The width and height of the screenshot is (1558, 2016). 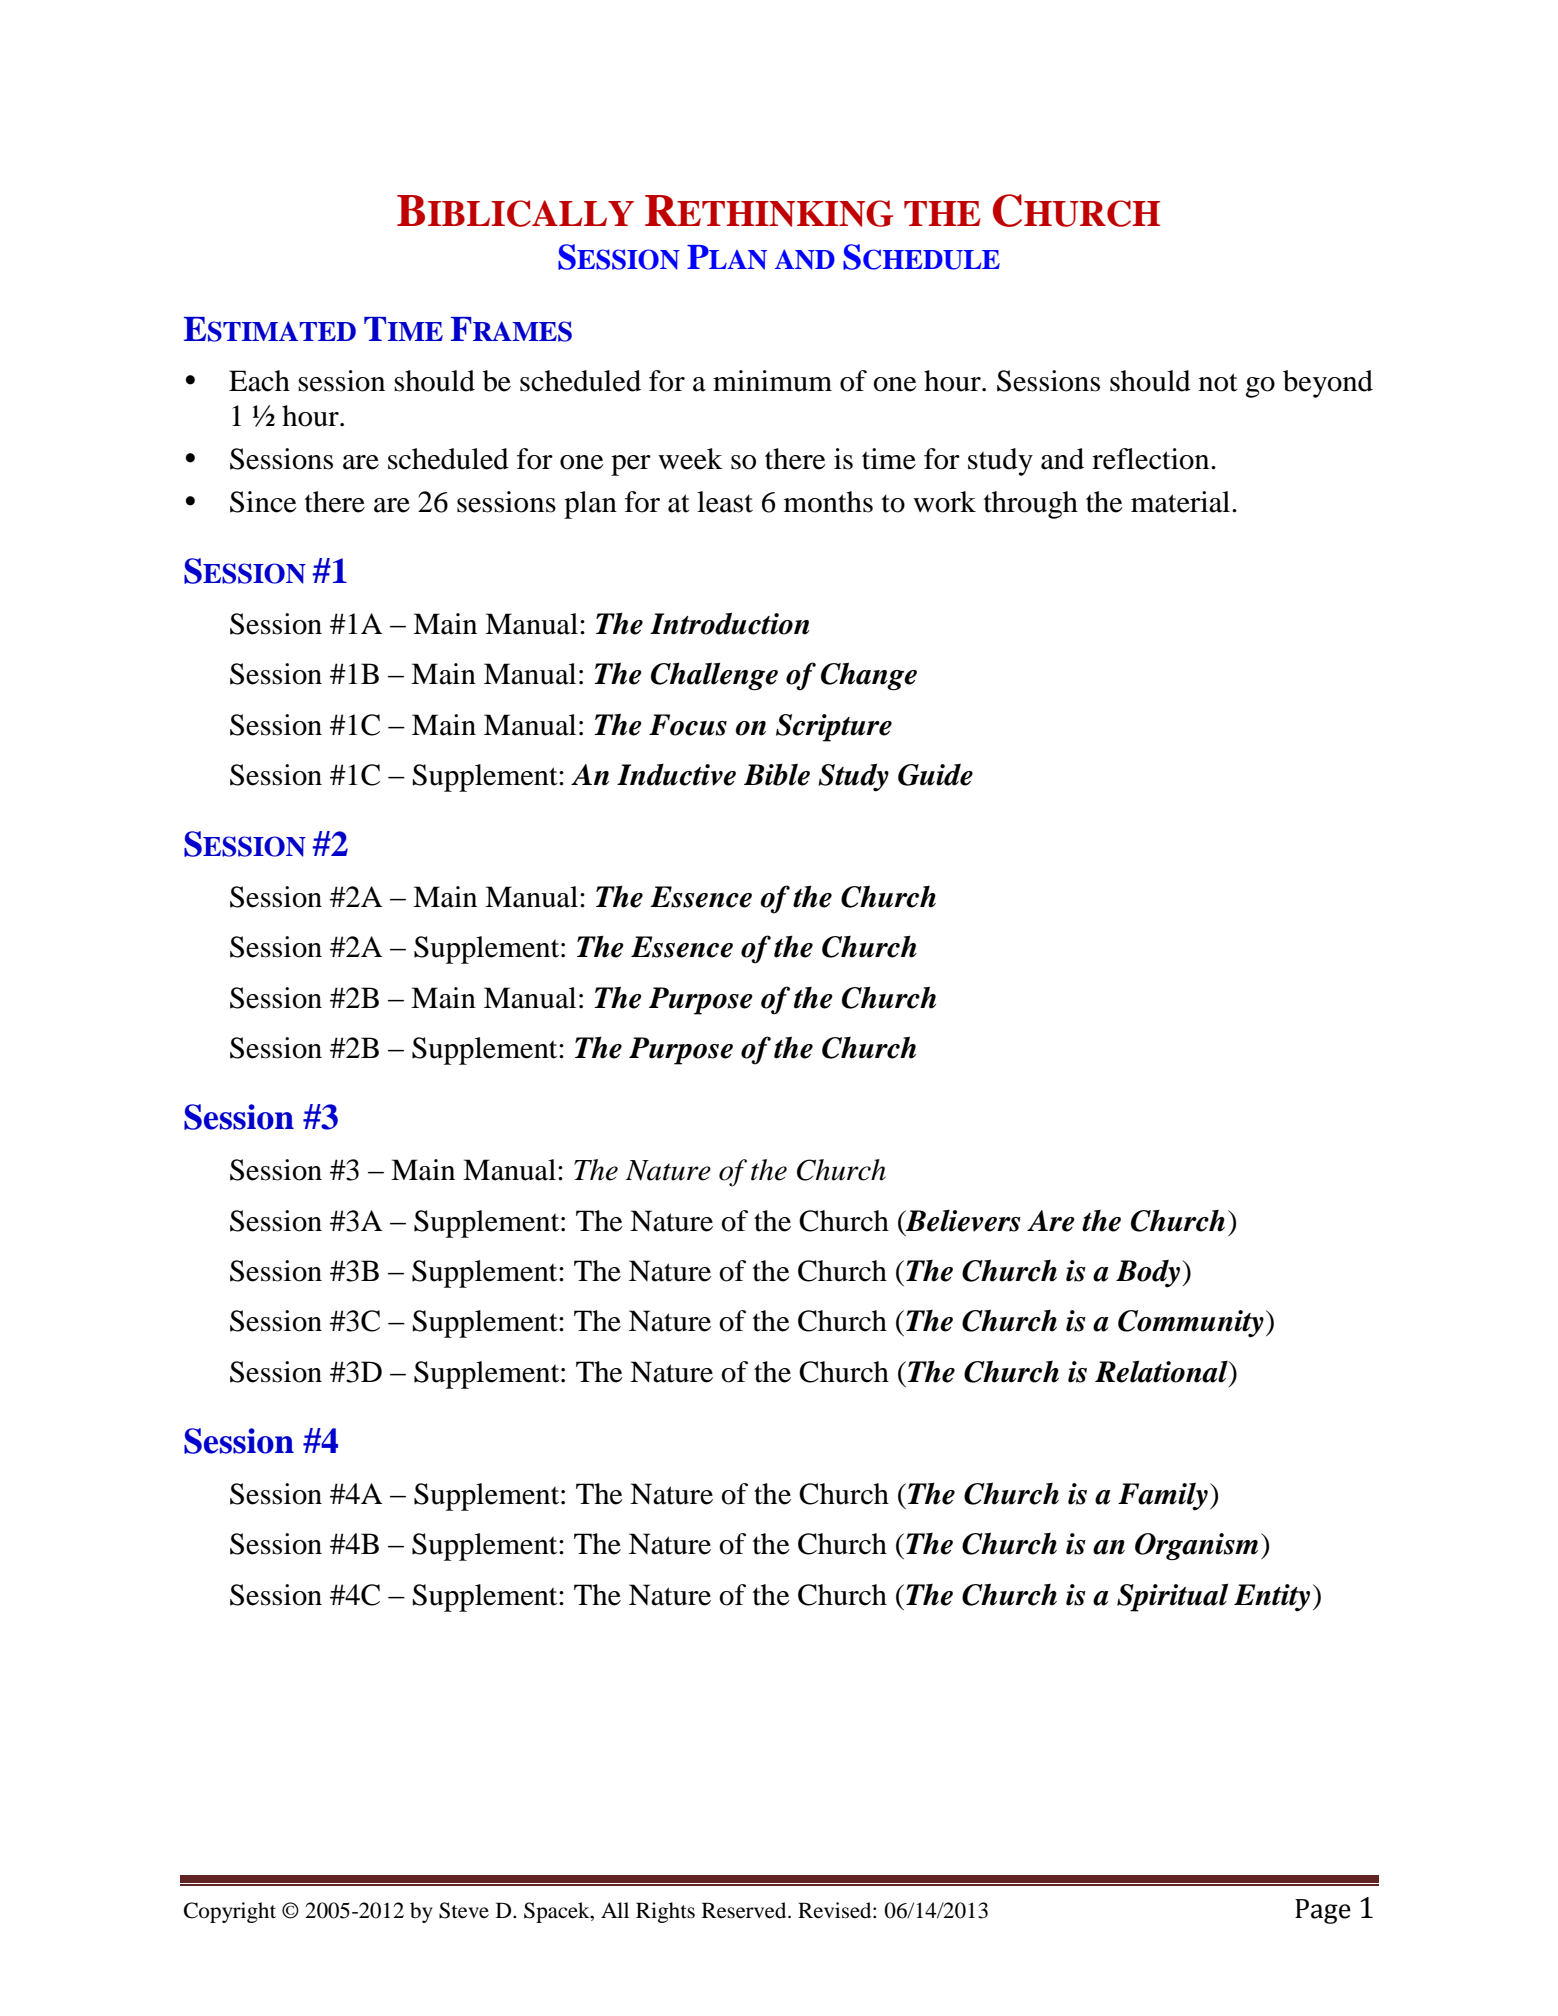 I want to click on Steve, so click(x=464, y=1910).
